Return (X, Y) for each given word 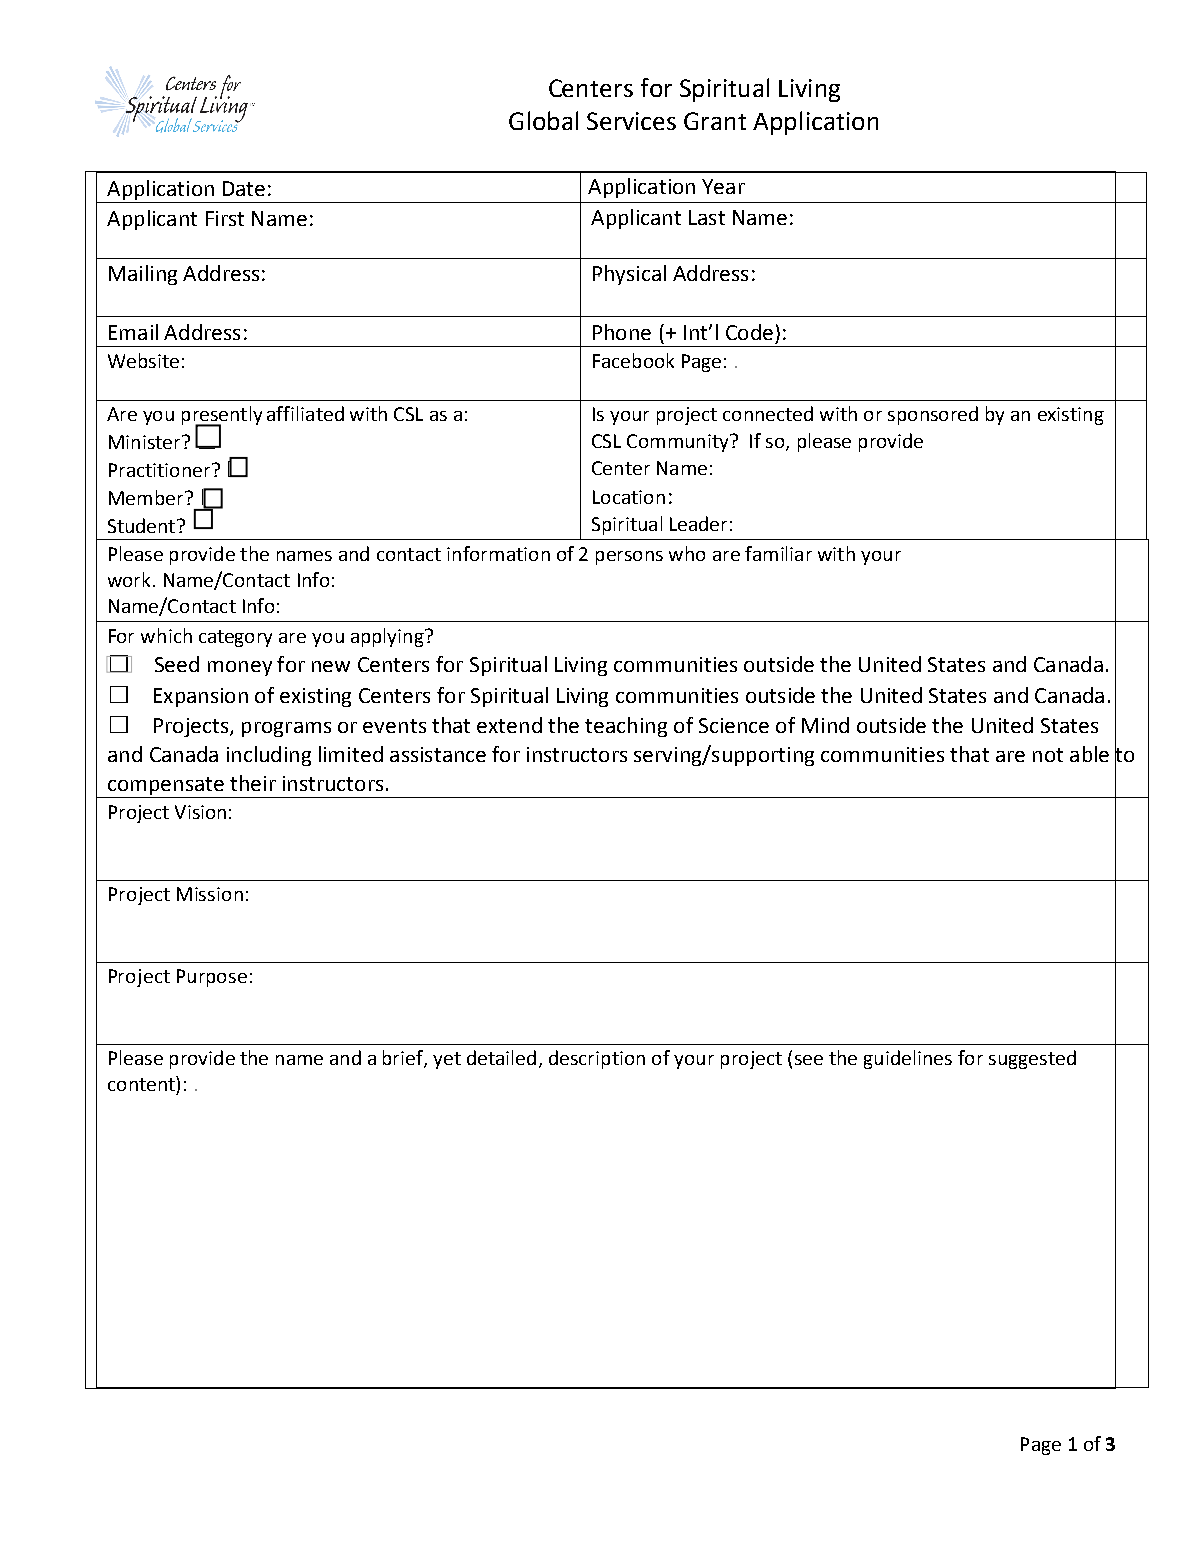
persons (629, 558)
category (235, 638)
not (1048, 755)
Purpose (212, 978)
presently (222, 417)
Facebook (633, 360)
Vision (200, 812)
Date (244, 188)
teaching (626, 727)
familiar (778, 553)
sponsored (933, 415)
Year (723, 186)
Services (631, 121)
